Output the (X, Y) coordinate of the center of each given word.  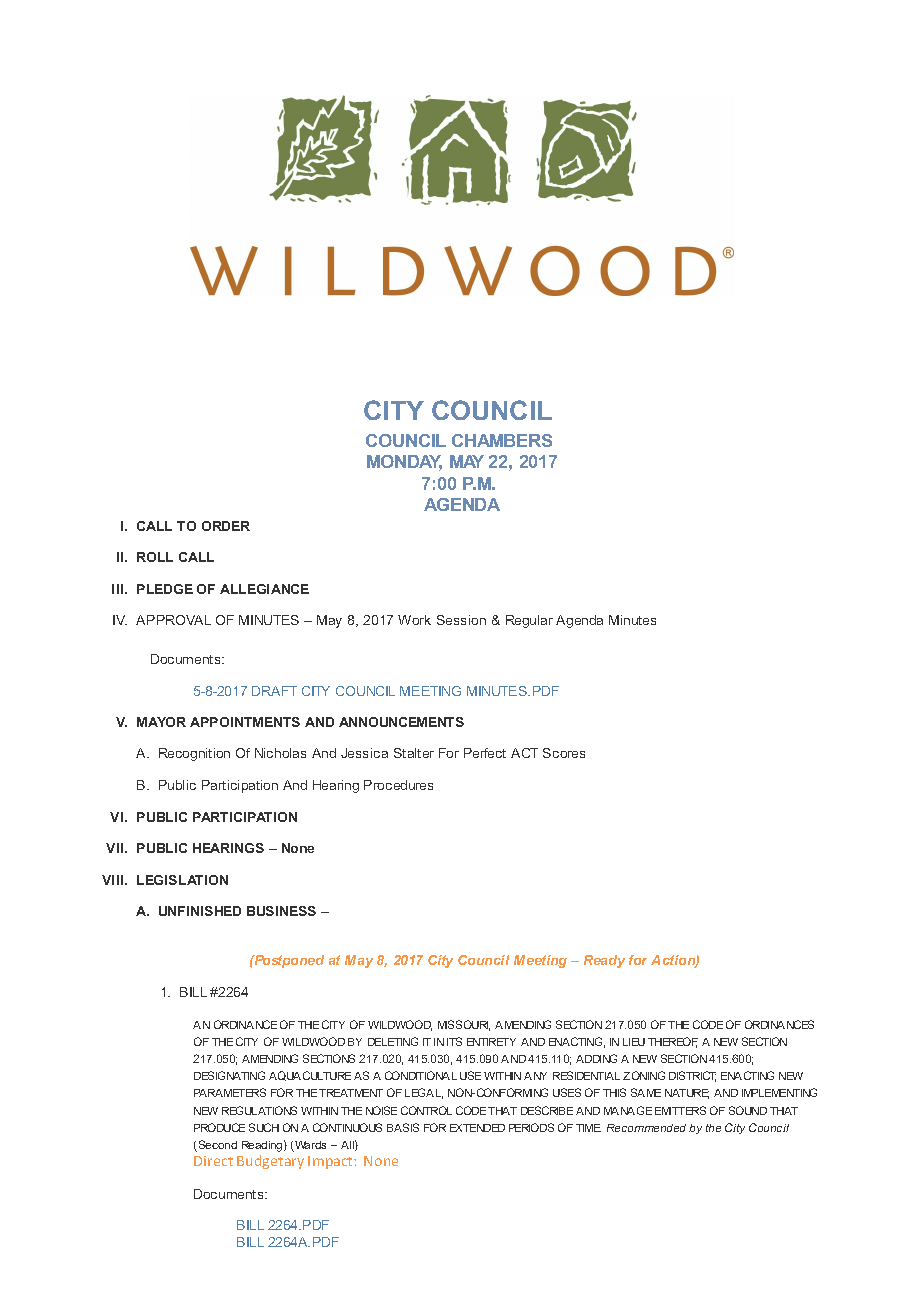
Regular (529, 621)
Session (461, 620)
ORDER (226, 526)
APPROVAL (173, 620)
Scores (564, 753)
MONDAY (404, 463)
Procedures (398, 785)
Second (216, 1146)
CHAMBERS (502, 440)
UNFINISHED (200, 911)
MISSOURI (464, 1025)
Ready (604, 961)
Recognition (194, 754)
